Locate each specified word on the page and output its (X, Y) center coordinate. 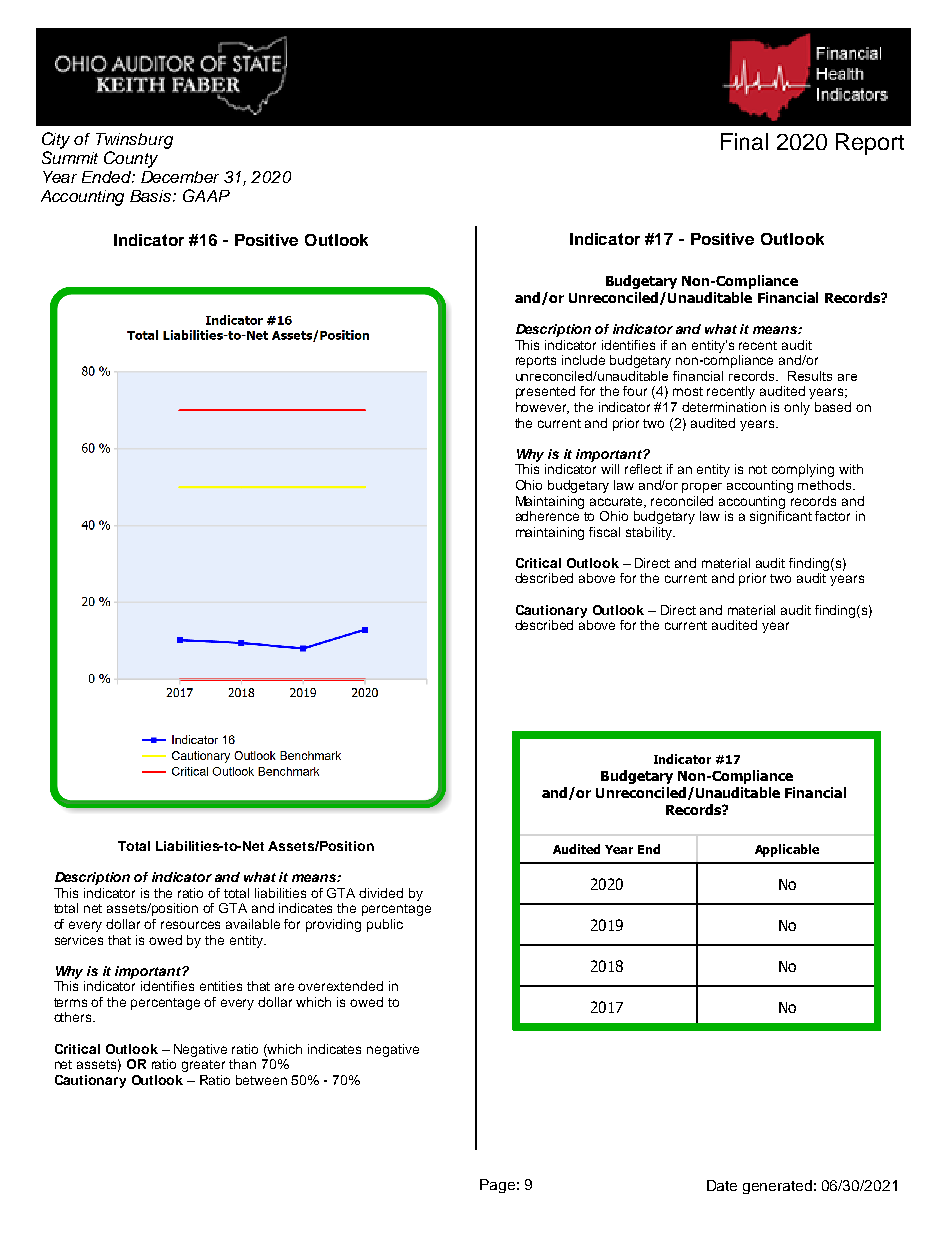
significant (781, 516)
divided (381, 893)
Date (722, 1185)
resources (190, 925)
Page (497, 1186)
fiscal (604, 532)
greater (203, 1066)
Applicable (787, 850)
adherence (547, 516)
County (131, 159)
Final (744, 141)
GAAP (206, 195)
